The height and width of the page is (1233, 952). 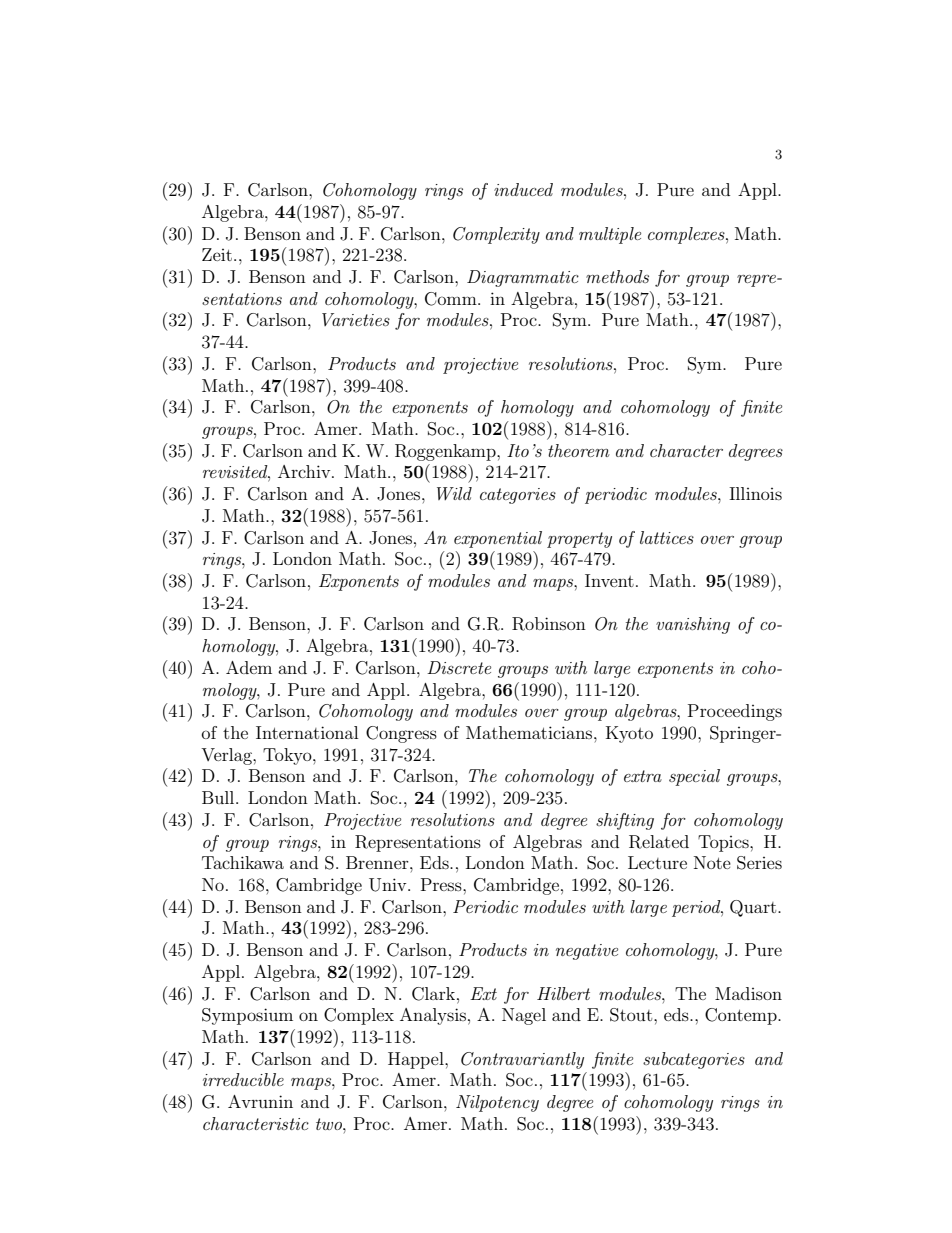 I want to click on induced, so click(x=523, y=189).
